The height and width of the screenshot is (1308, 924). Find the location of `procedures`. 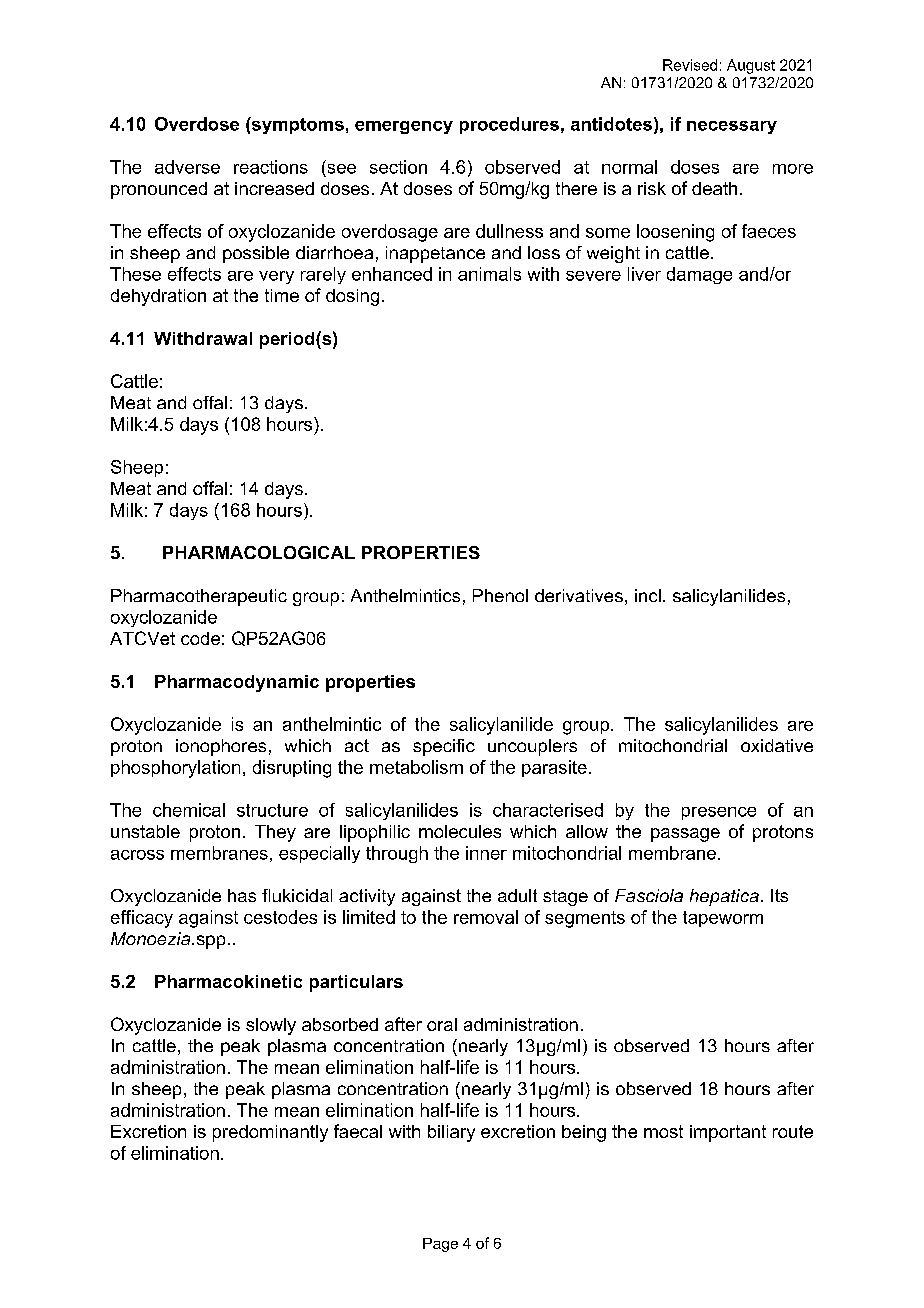

procedures is located at coordinates (509, 125).
